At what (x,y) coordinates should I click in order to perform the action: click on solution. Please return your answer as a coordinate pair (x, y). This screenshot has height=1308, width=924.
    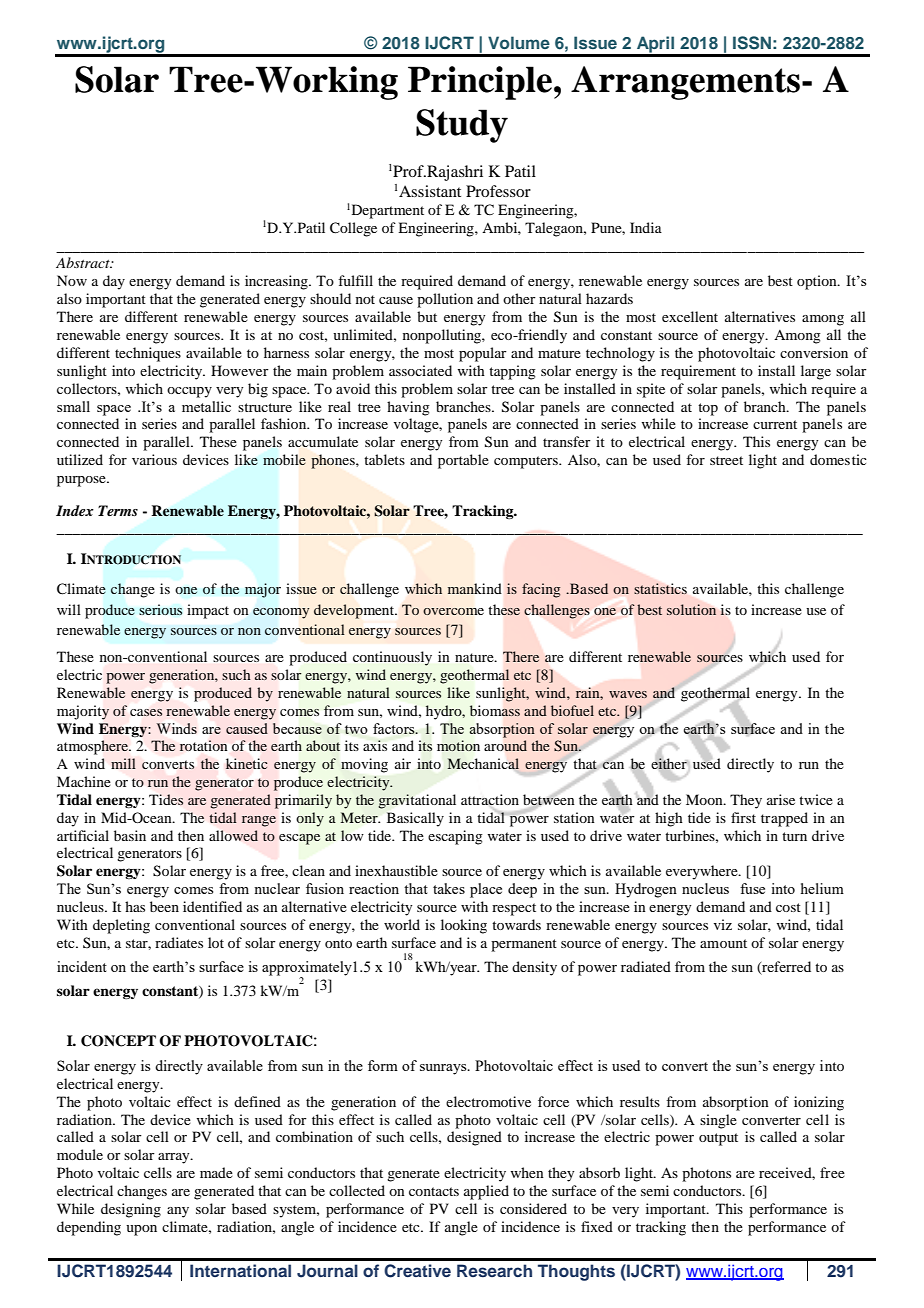
    Looking at the image, I should click on (691, 609).
